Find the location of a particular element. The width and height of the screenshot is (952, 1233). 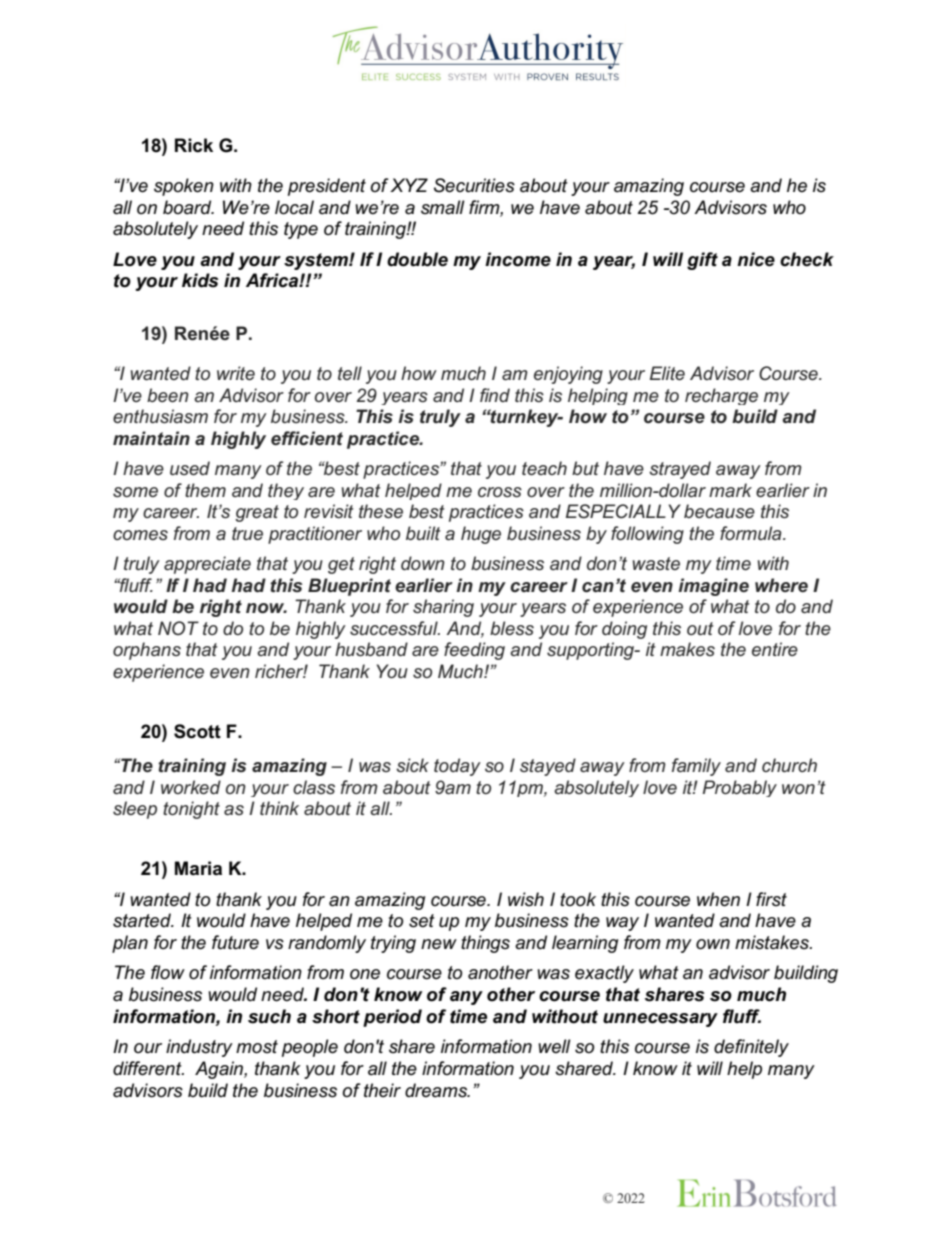

industry is located at coordinates (199, 1048).
